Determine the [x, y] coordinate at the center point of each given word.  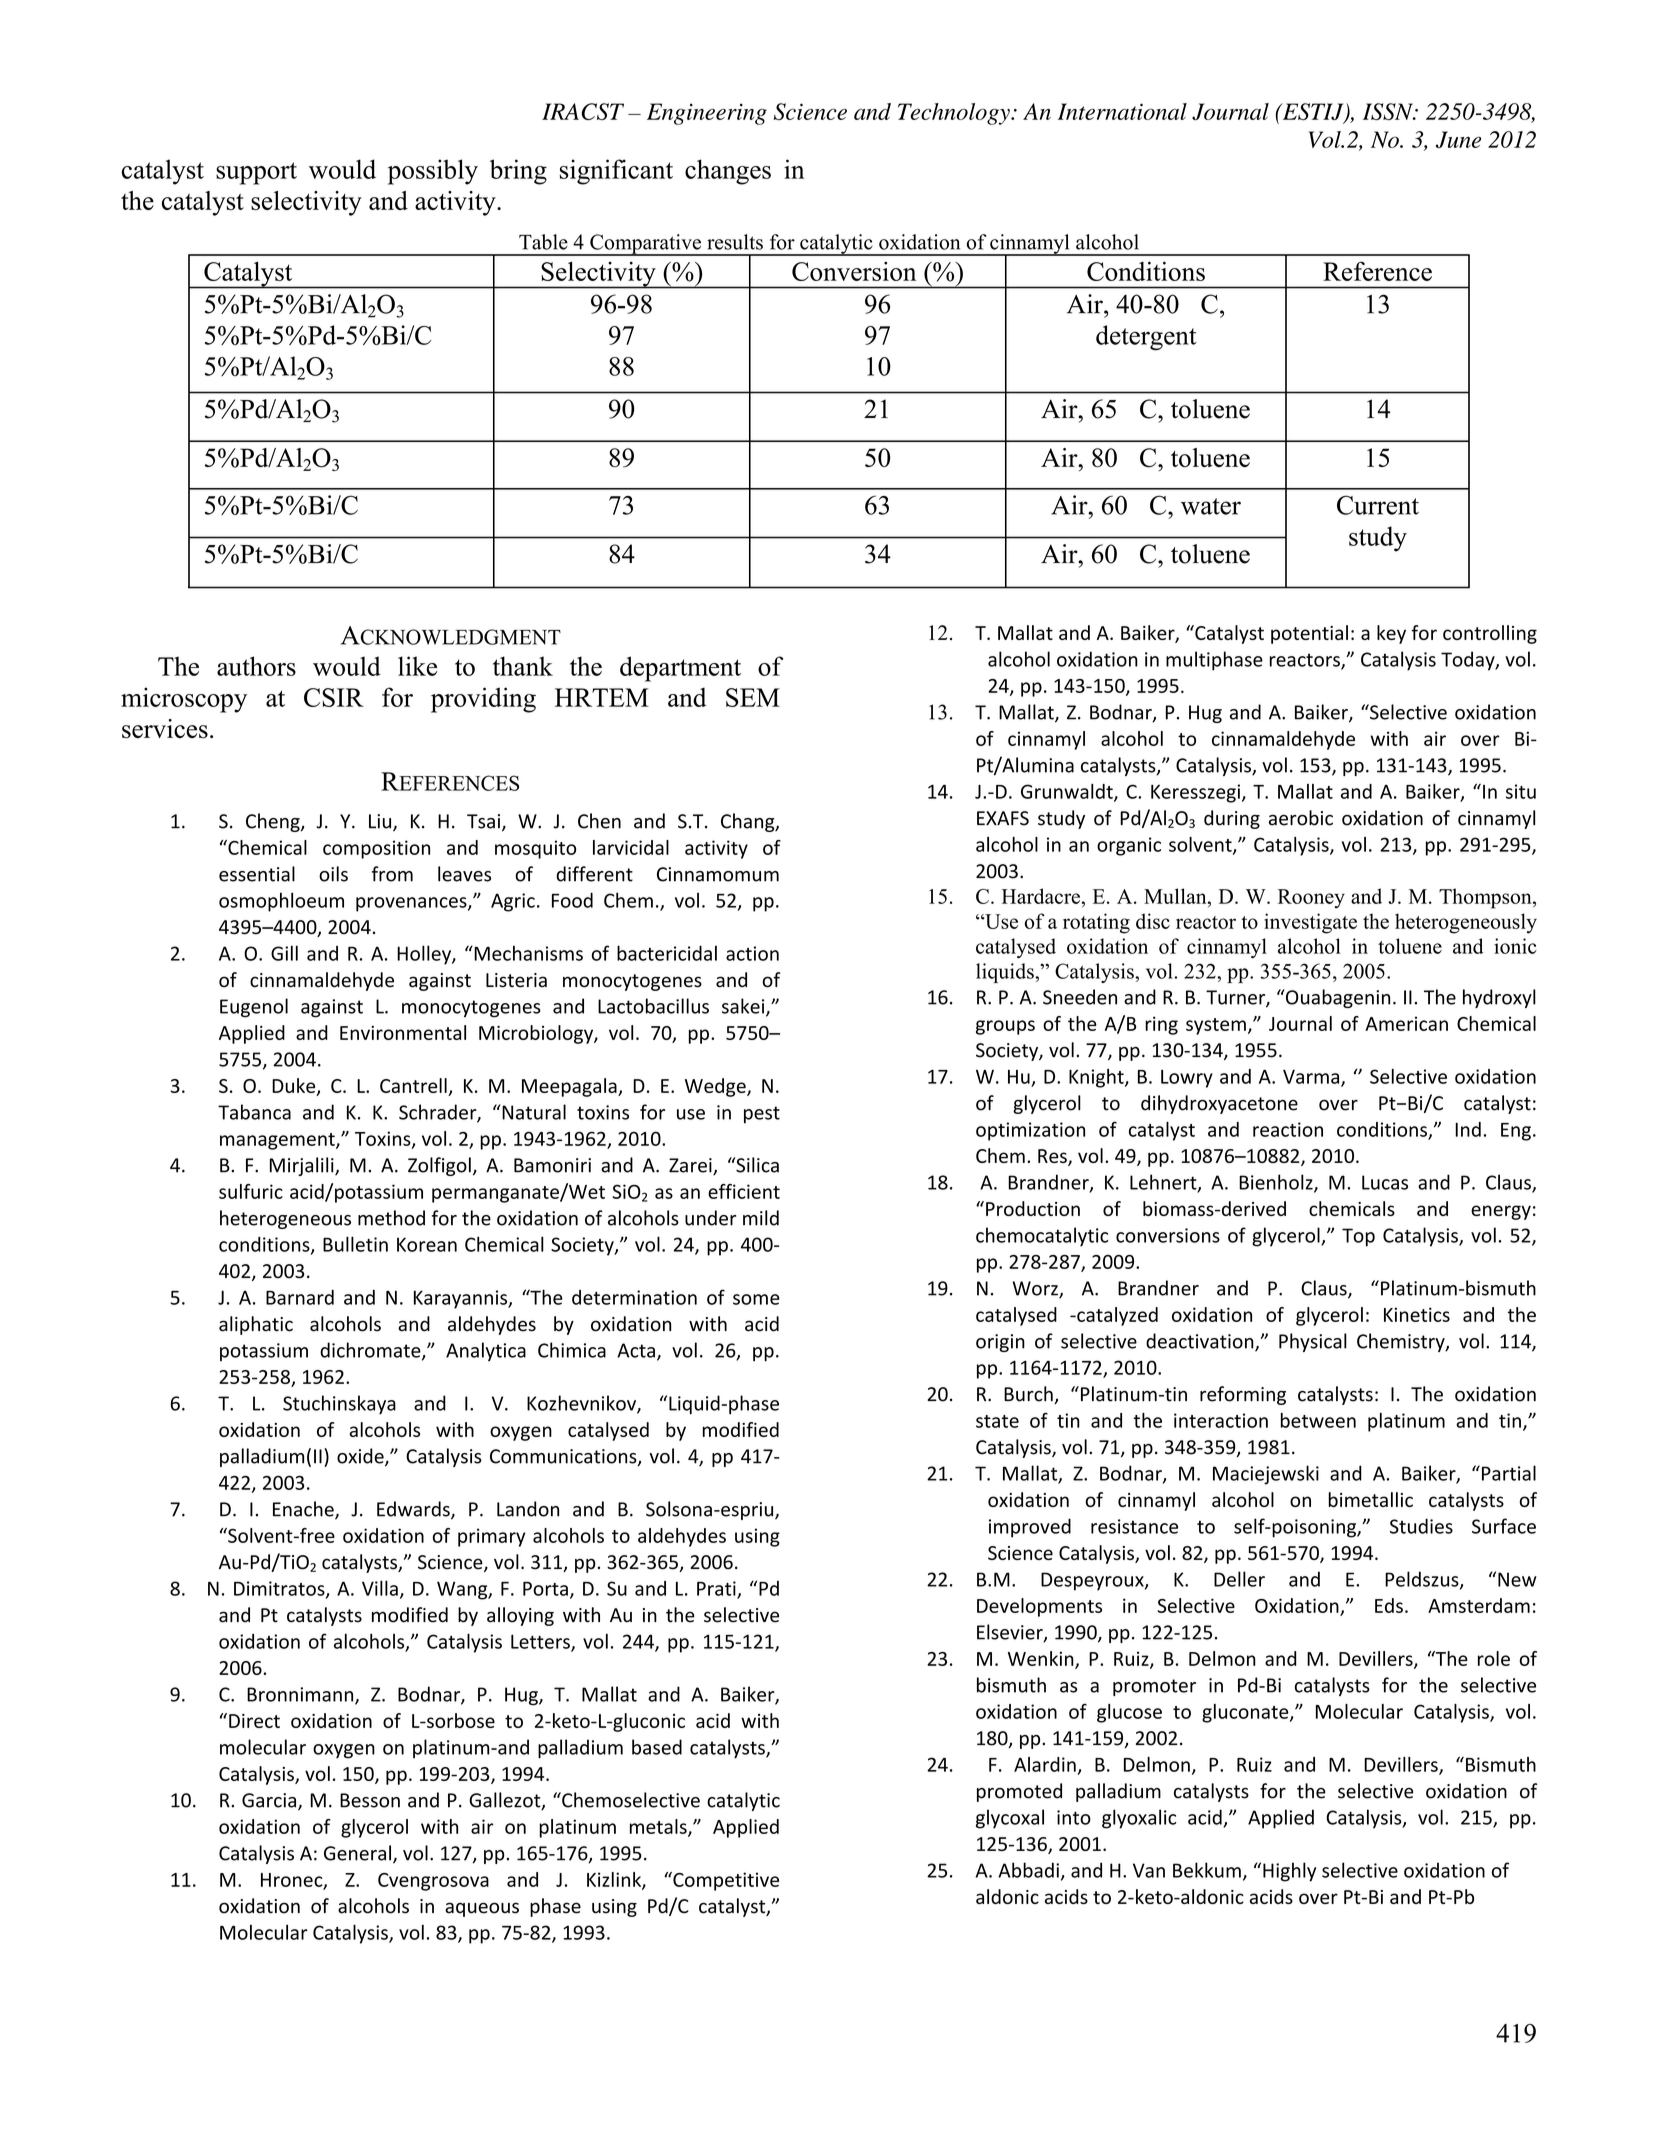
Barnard [300, 1297]
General [357, 1853]
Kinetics [1417, 1314]
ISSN [1389, 111]
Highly [1289, 1872]
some [756, 1299]
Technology [955, 114]
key [1391, 634]
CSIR [334, 697]
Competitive [725, 1881]
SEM [753, 697]
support [256, 173]
